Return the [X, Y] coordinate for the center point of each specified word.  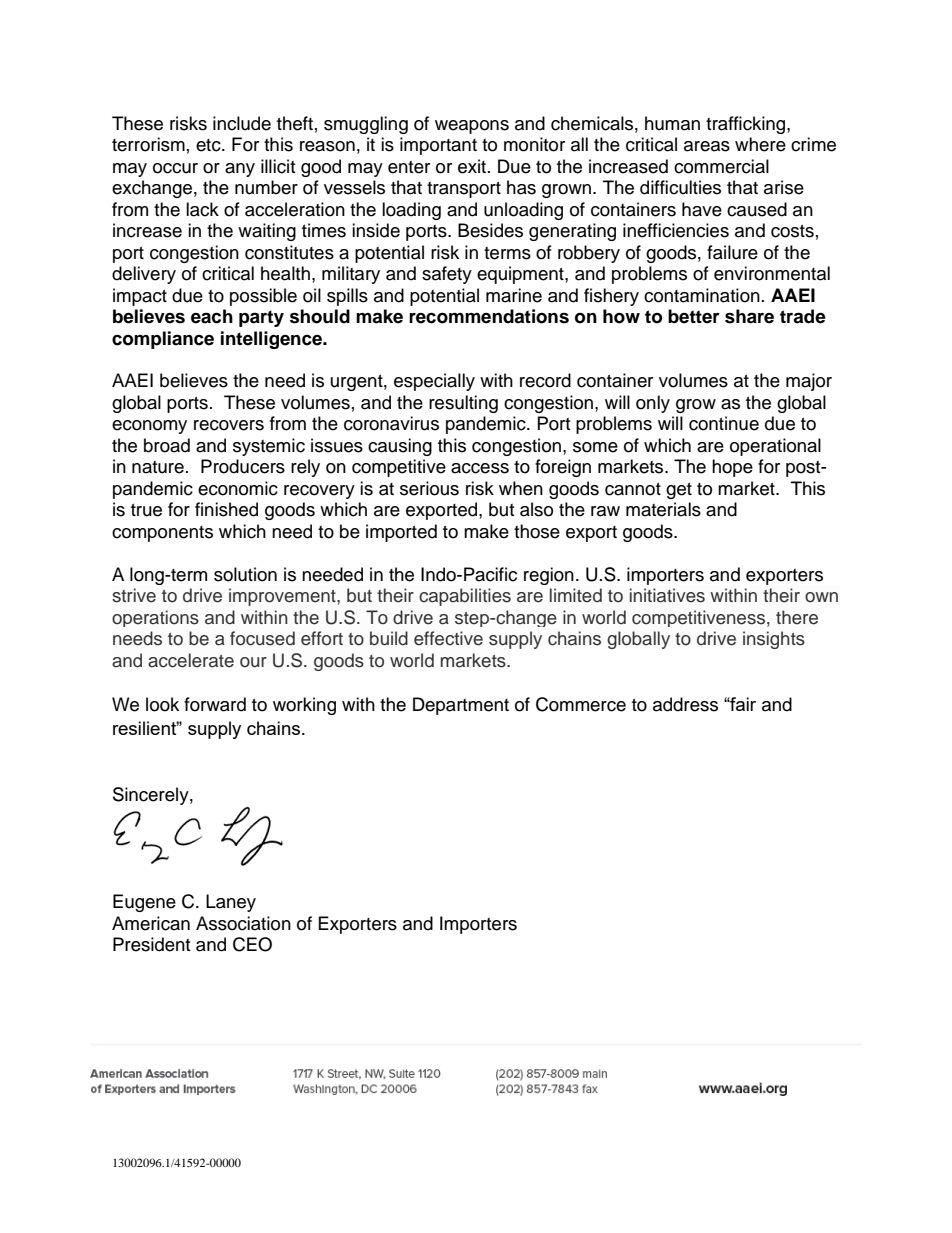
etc [209, 145]
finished [226, 509]
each [212, 316]
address [685, 704]
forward [215, 704]
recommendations [489, 316]
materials [663, 509]
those [537, 531]
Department [461, 706]
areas [707, 146]
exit [472, 166]
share [749, 316]
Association [243, 923]
